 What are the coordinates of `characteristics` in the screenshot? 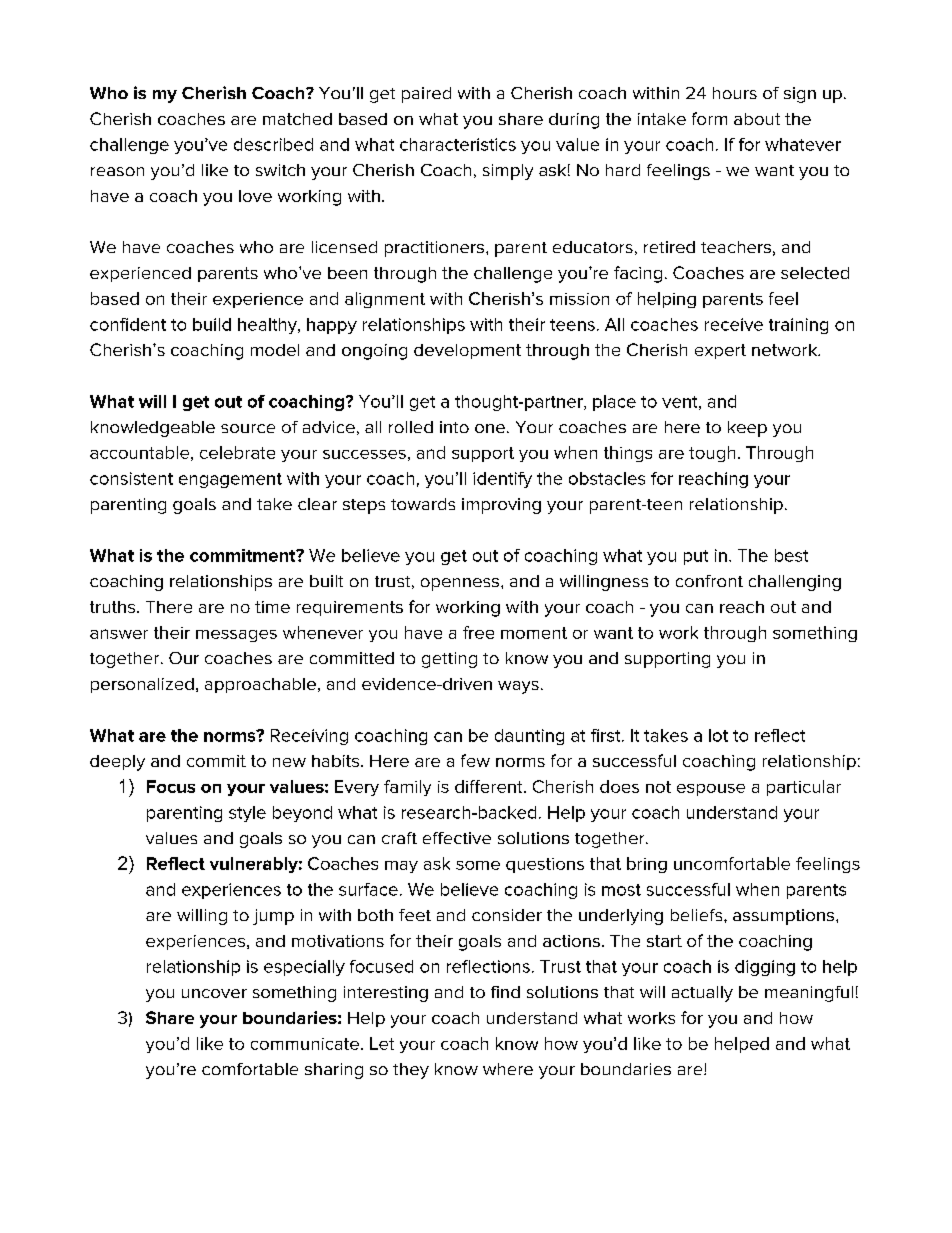 It's located at (458, 144).
